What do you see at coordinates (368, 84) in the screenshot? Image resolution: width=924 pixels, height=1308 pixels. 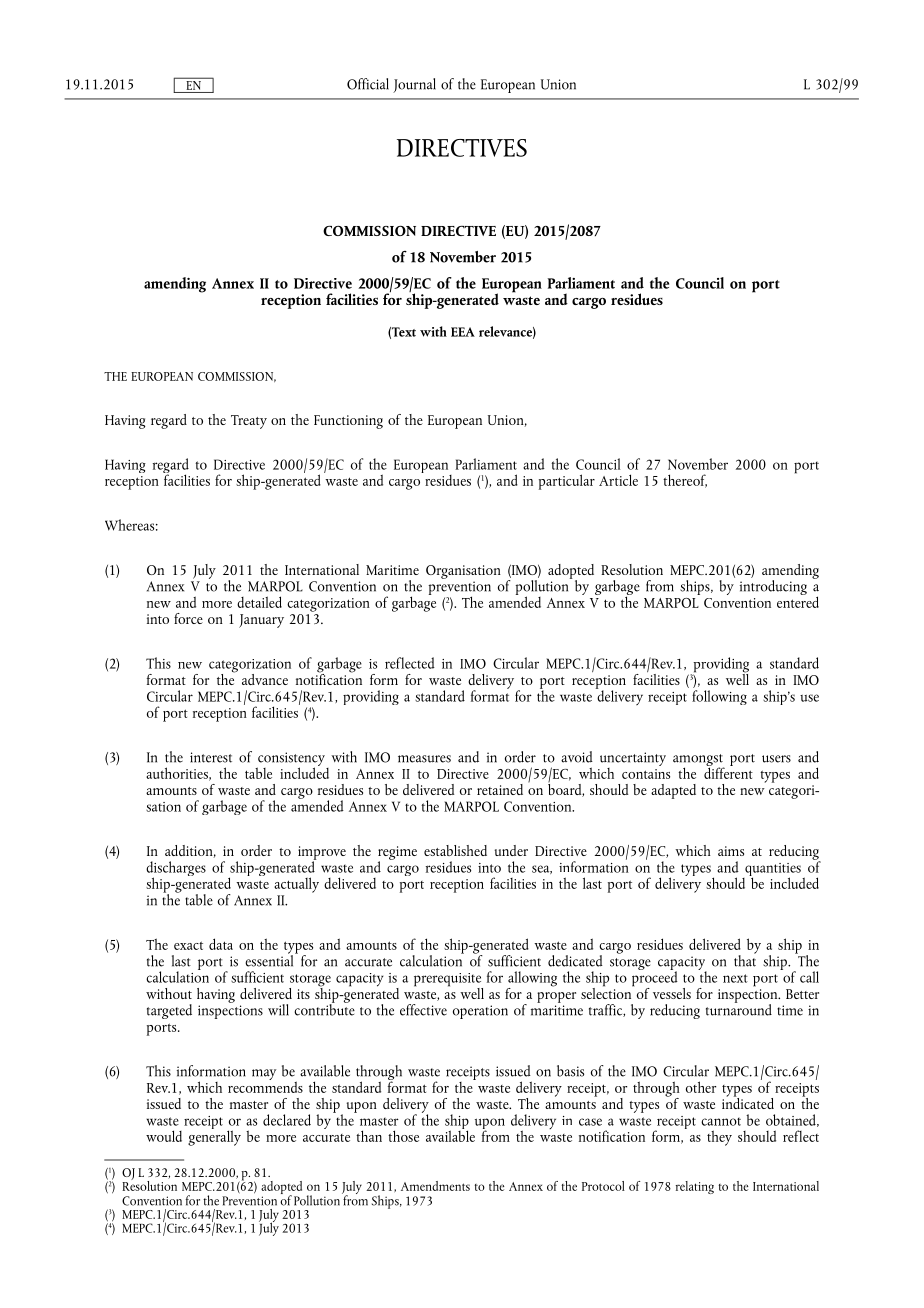 I see `Official` at bounding box center [368, 84].
